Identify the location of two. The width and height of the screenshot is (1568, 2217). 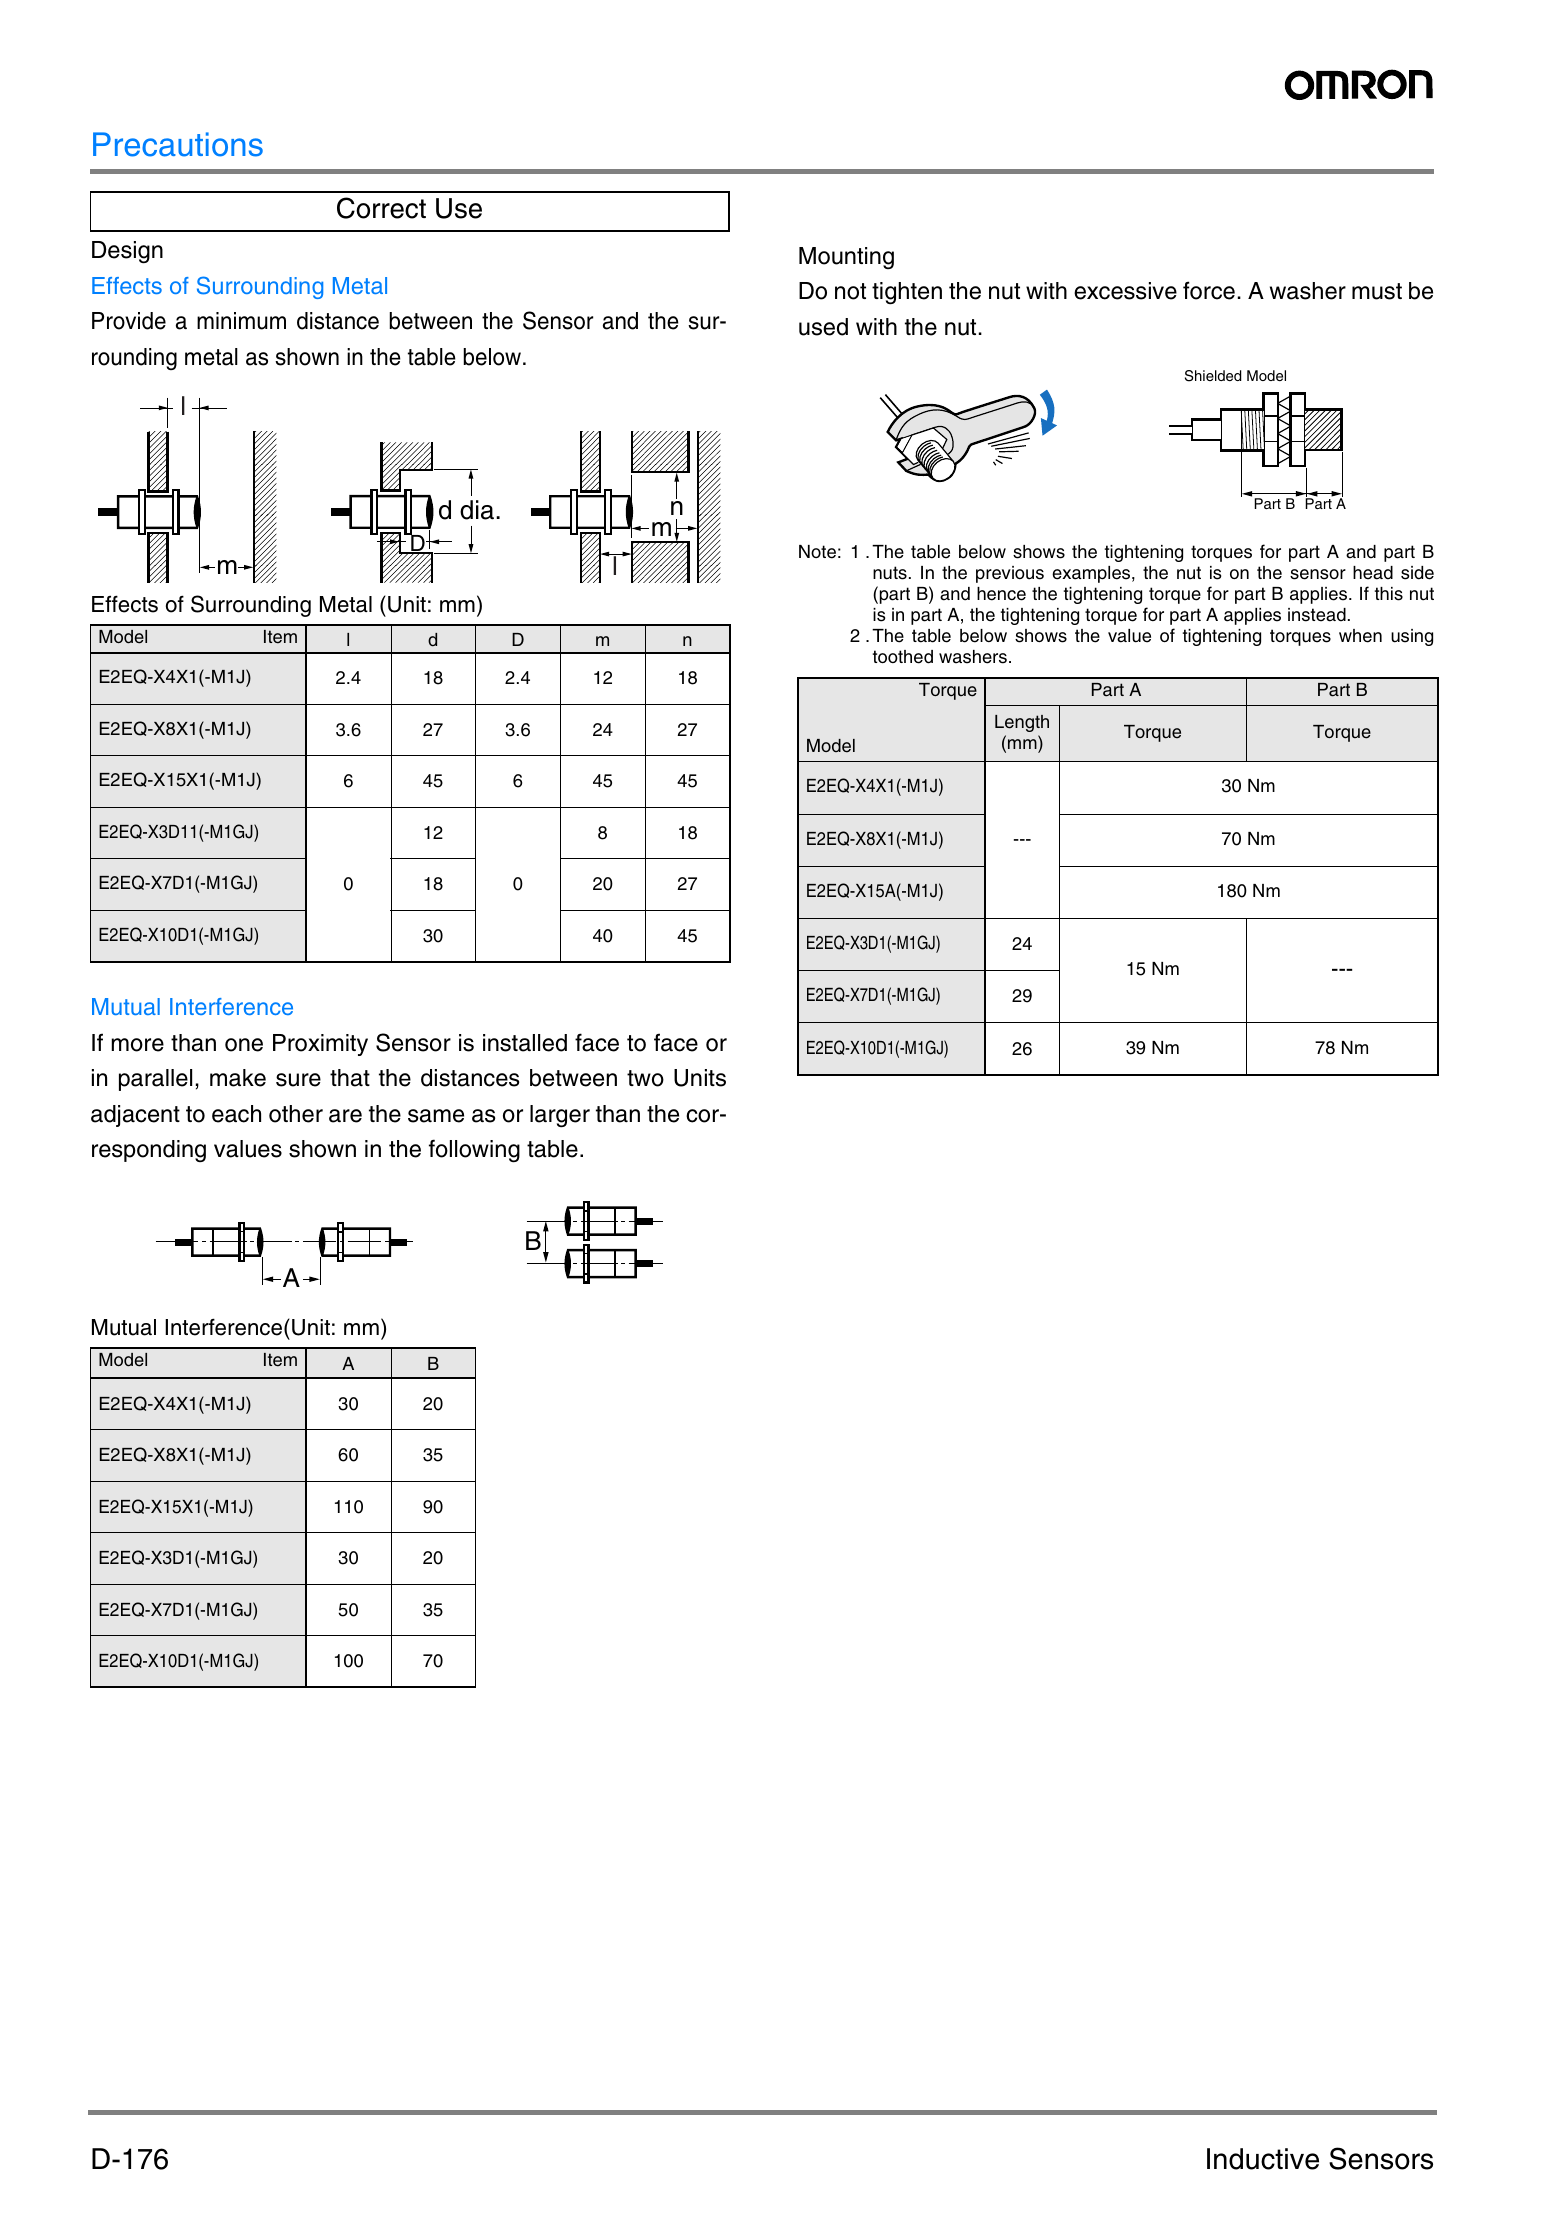
(645, 1078).
